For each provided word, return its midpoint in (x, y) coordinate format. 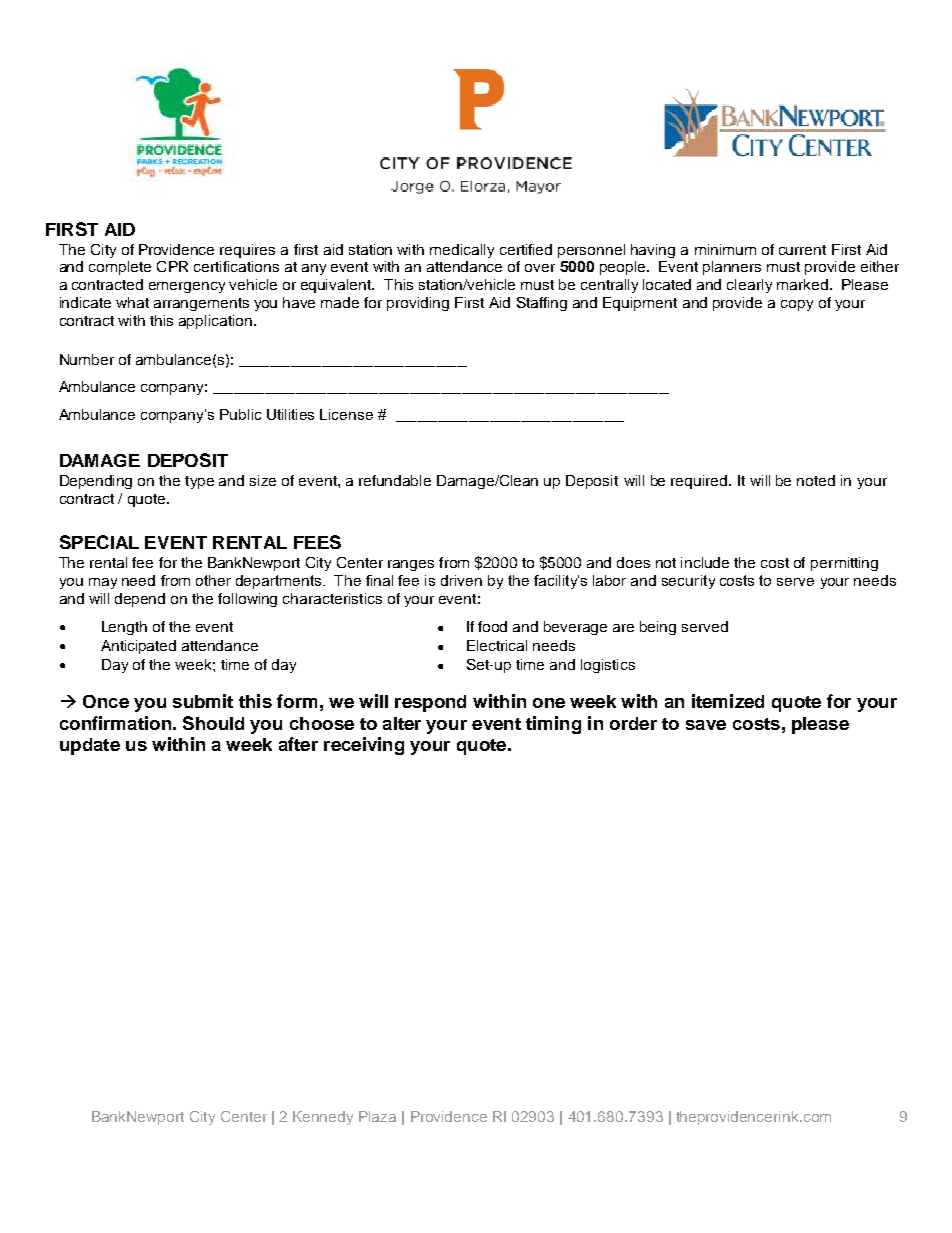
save (706, 725)
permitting (844, 564)
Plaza (377, 1116)
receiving (364, 746)
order (633, 723)
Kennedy (323, 1118)
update (90, 746)
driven (461, 580)
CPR (172, 266)
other (213, 580)
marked (802, 284)
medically (462, 251)
